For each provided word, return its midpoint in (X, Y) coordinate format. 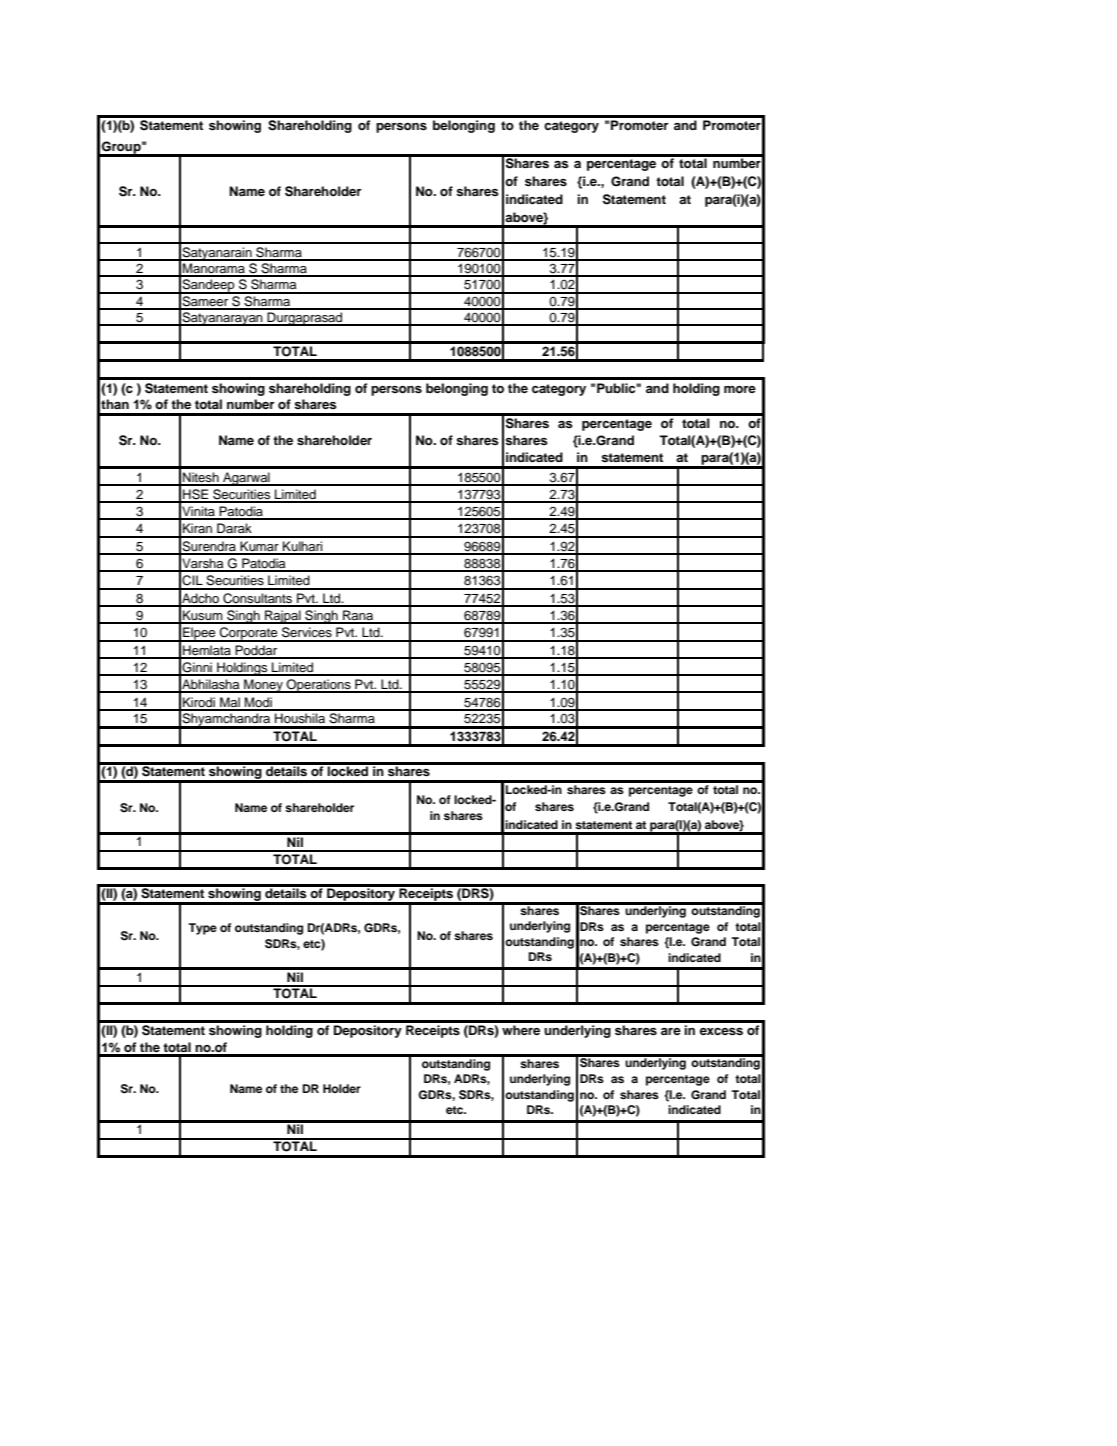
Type (202, 929)
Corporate (249, 634)
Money (263, 686)
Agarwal (246, 479)
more (740, 389)
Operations (319, 686)
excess (721, 1031)
